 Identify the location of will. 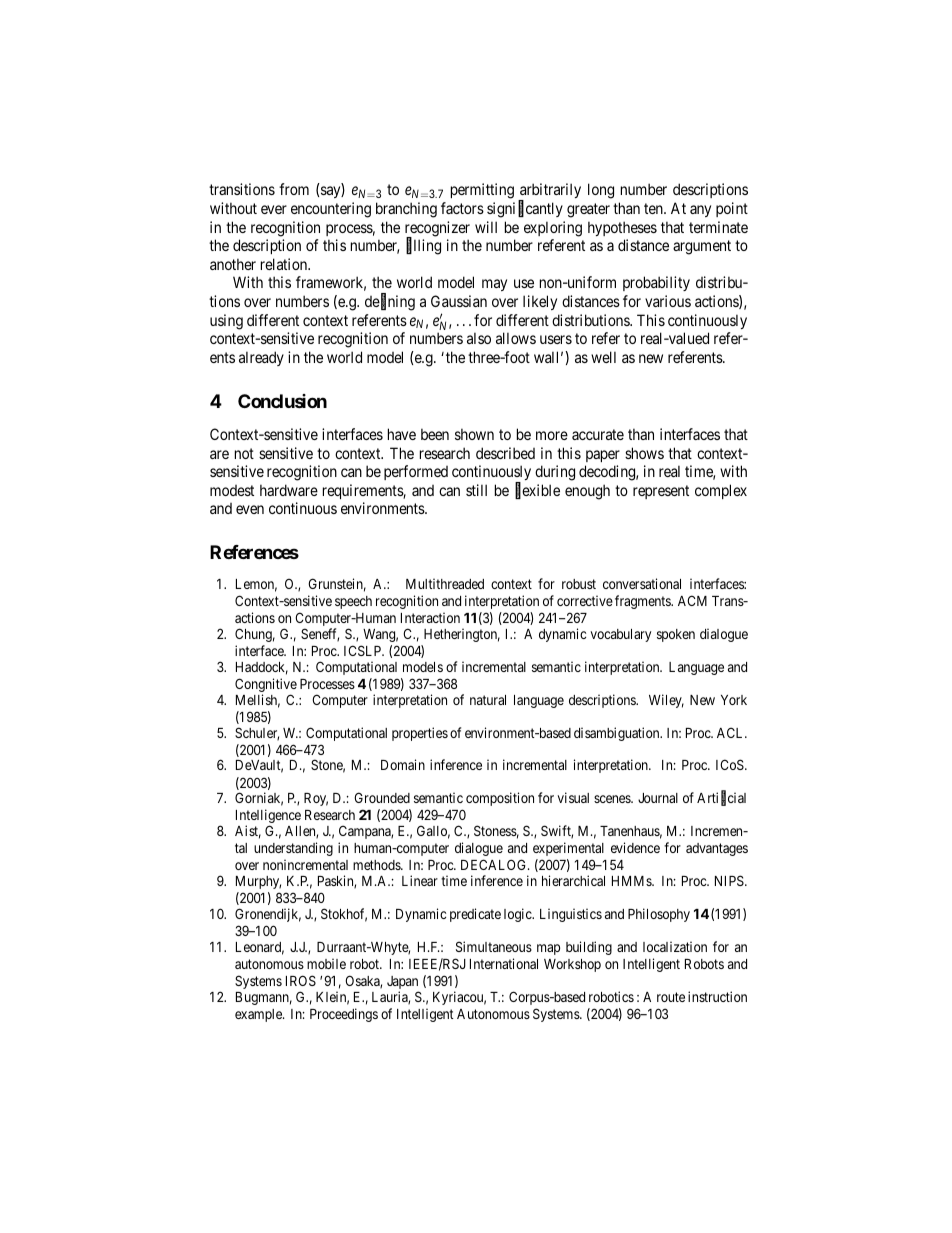
(486, 227).
